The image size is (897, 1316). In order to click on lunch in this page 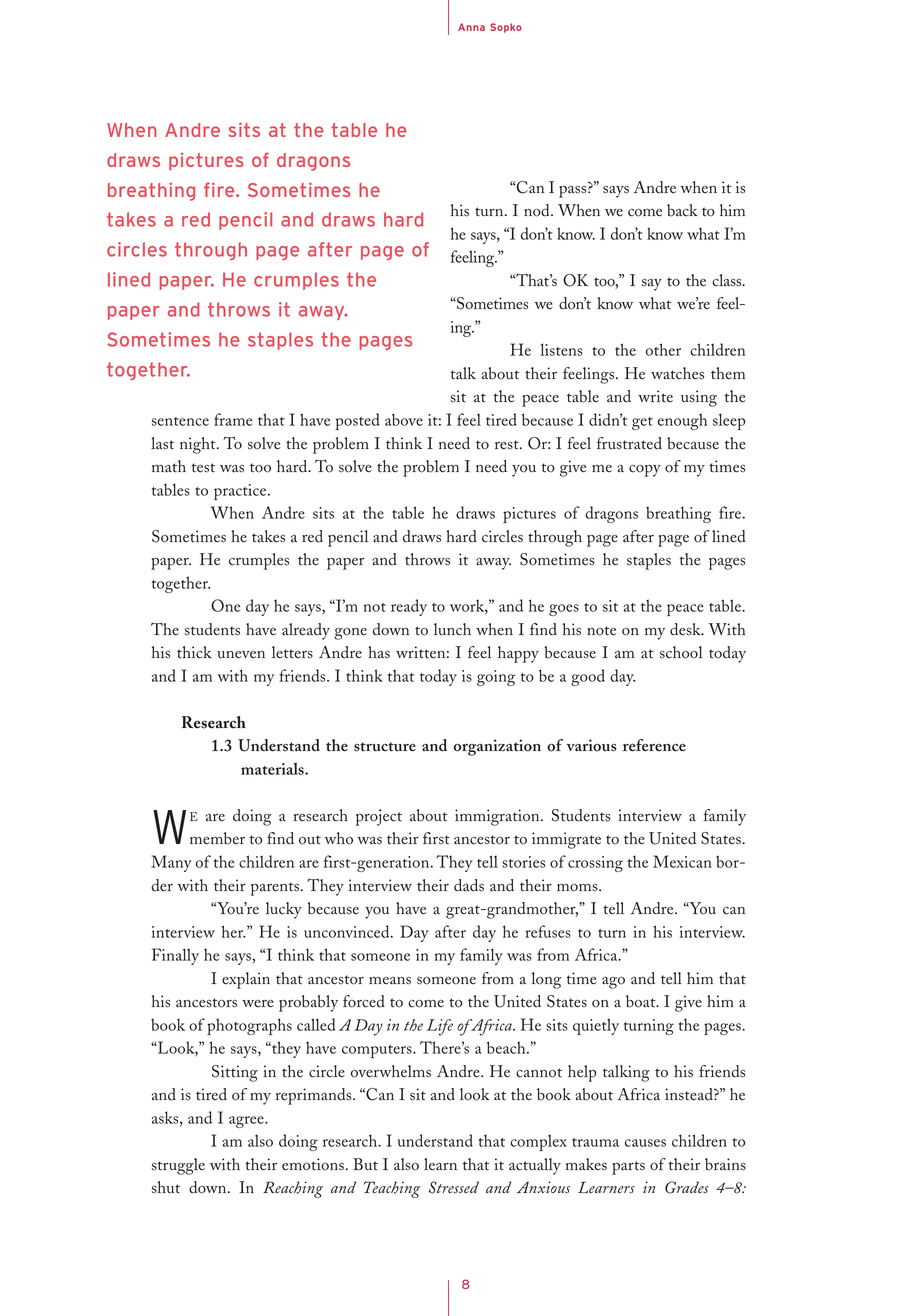, I will do `click(452, 629)`.
